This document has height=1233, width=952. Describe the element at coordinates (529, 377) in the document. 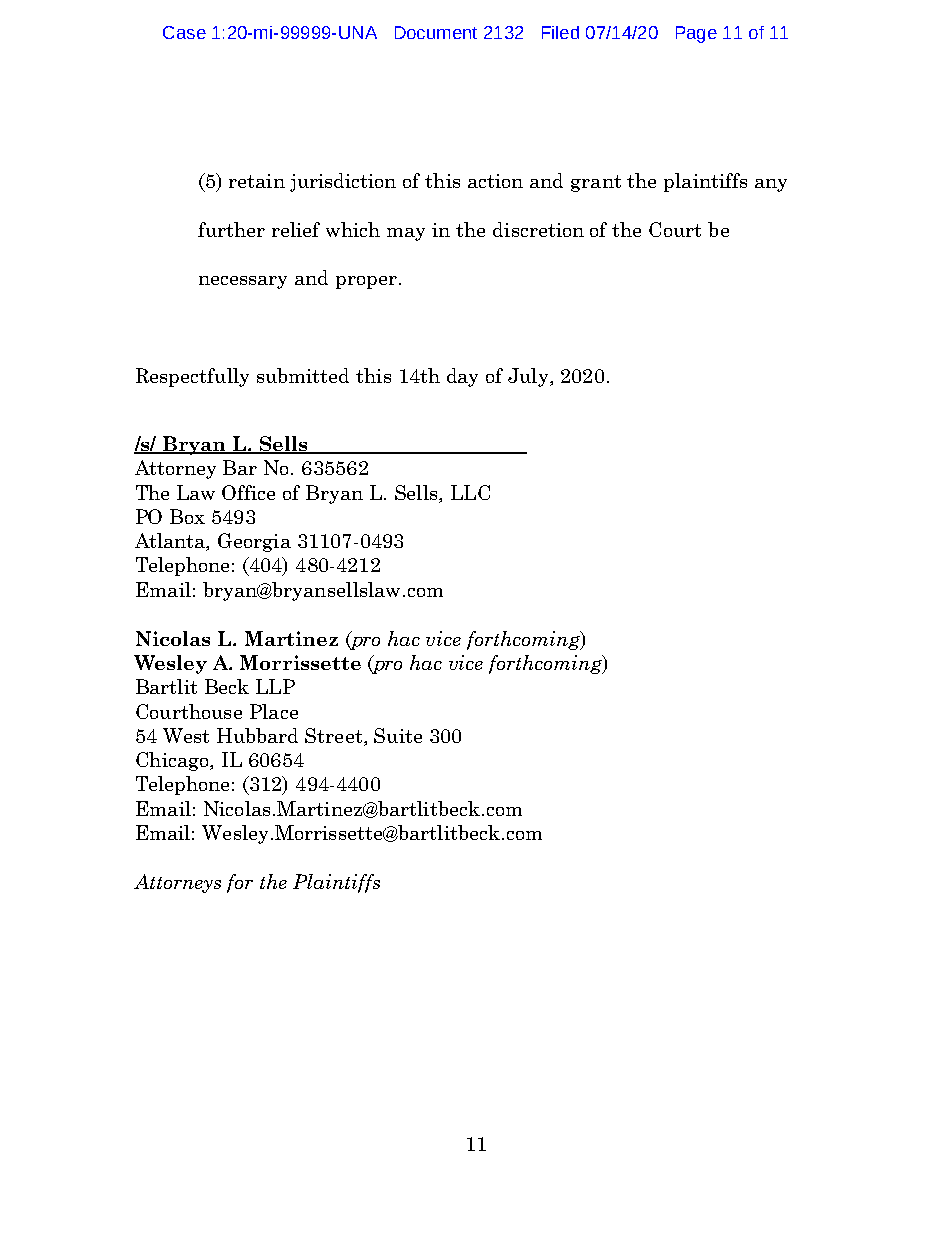

I see `July` at that location.
